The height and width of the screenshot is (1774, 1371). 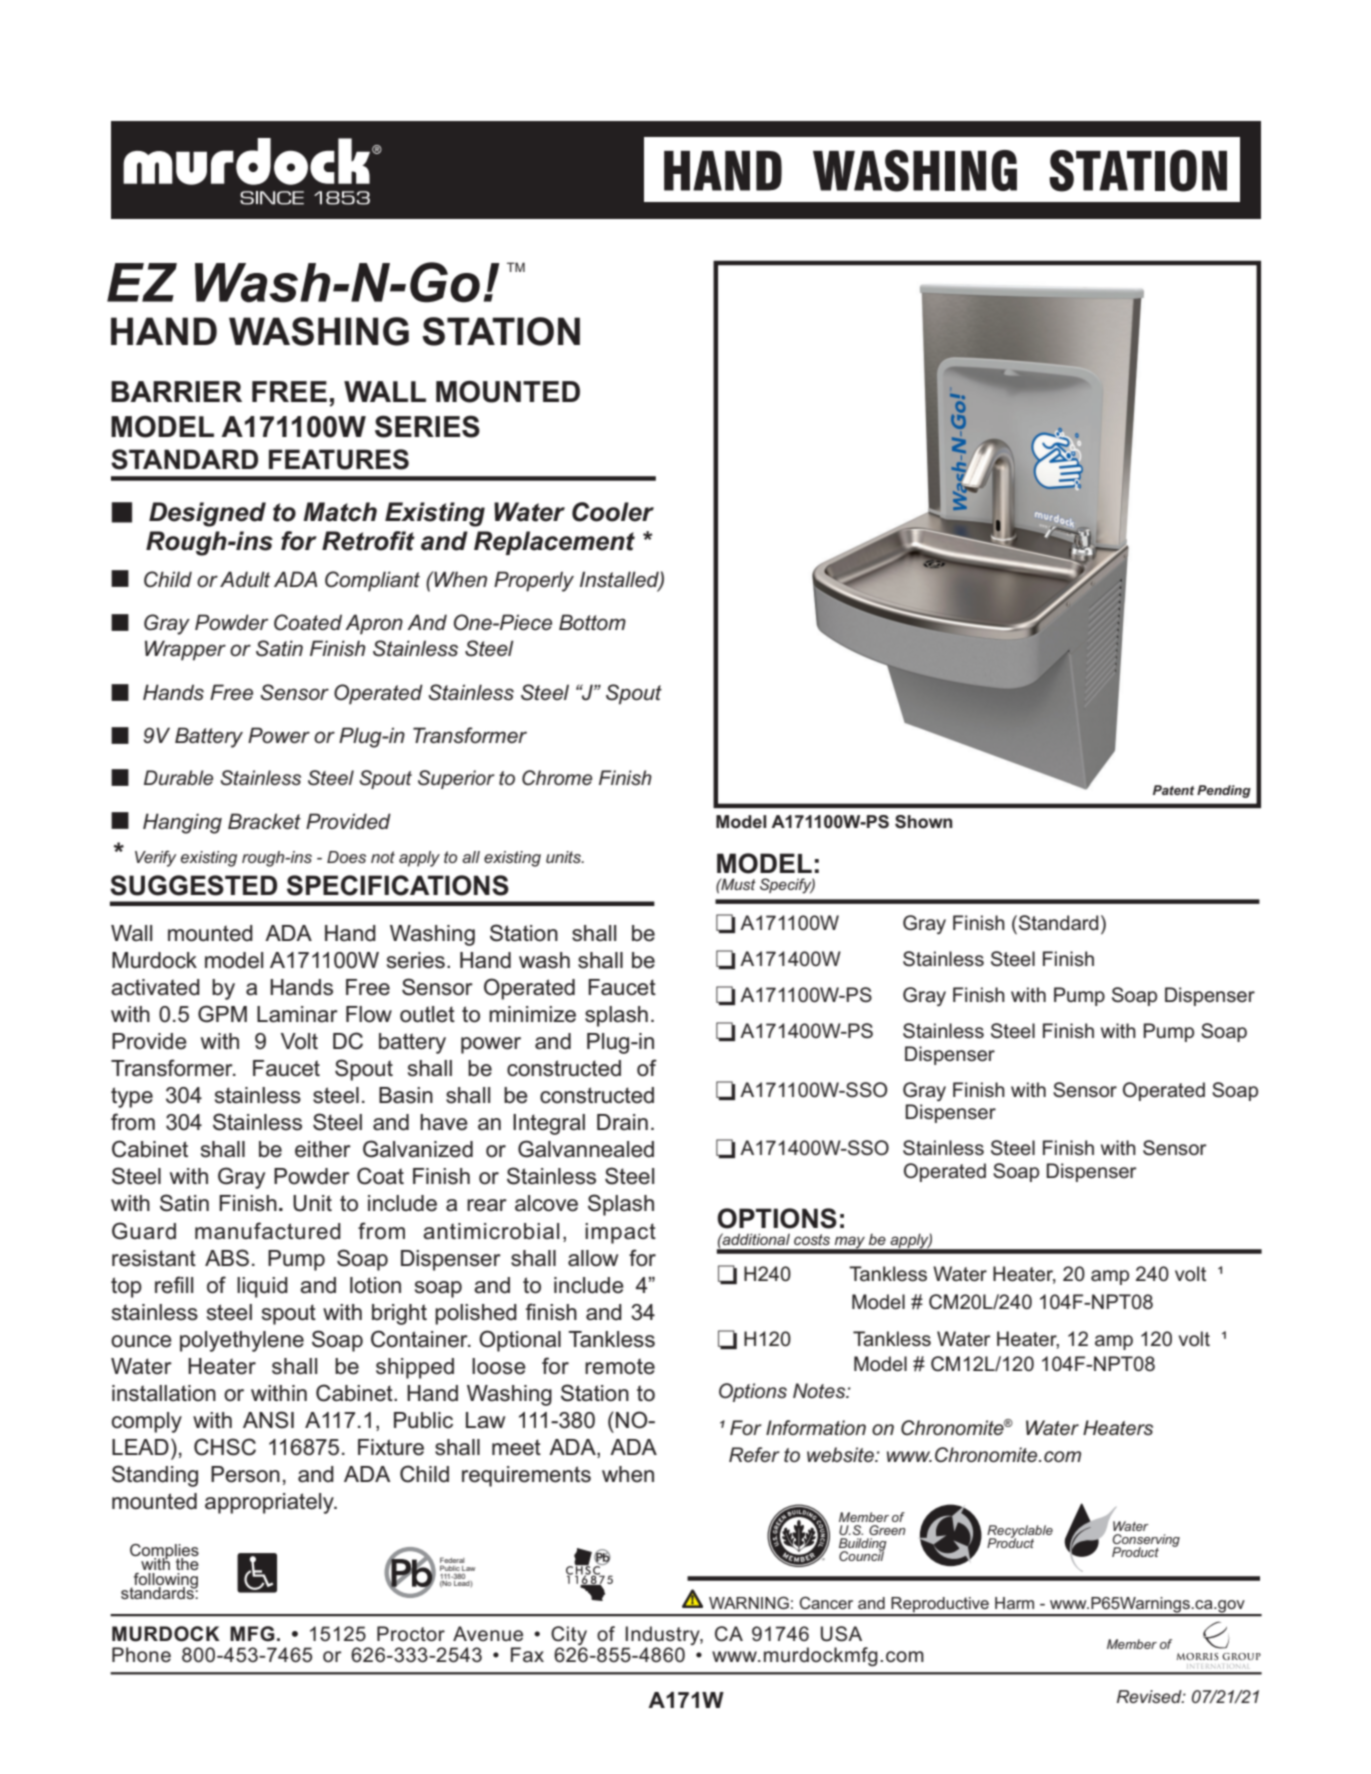 I want to click on Replacement, so click(x=554, y=543).
